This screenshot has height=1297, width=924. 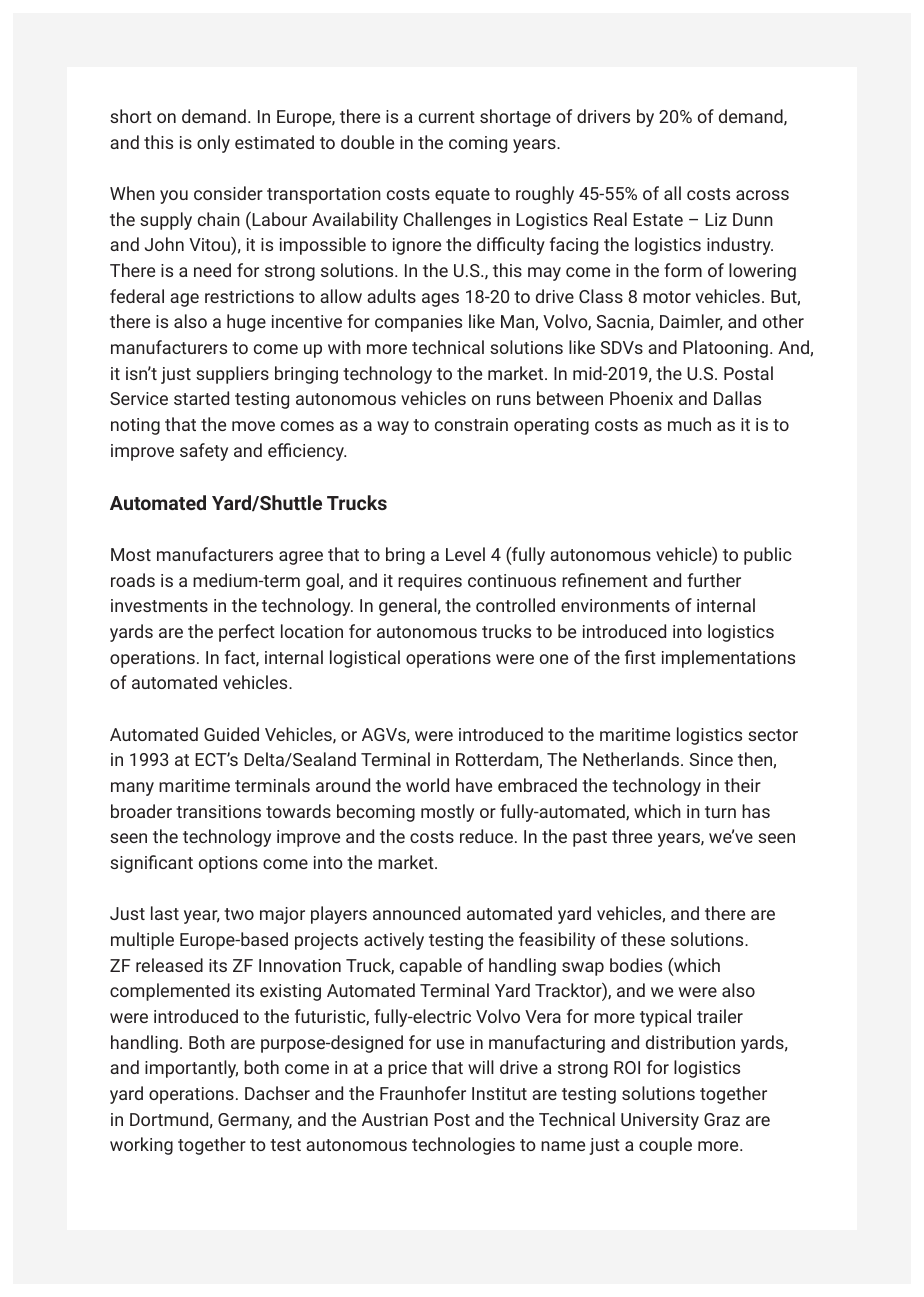 I want to click on started, so click(x=201, y=398).
